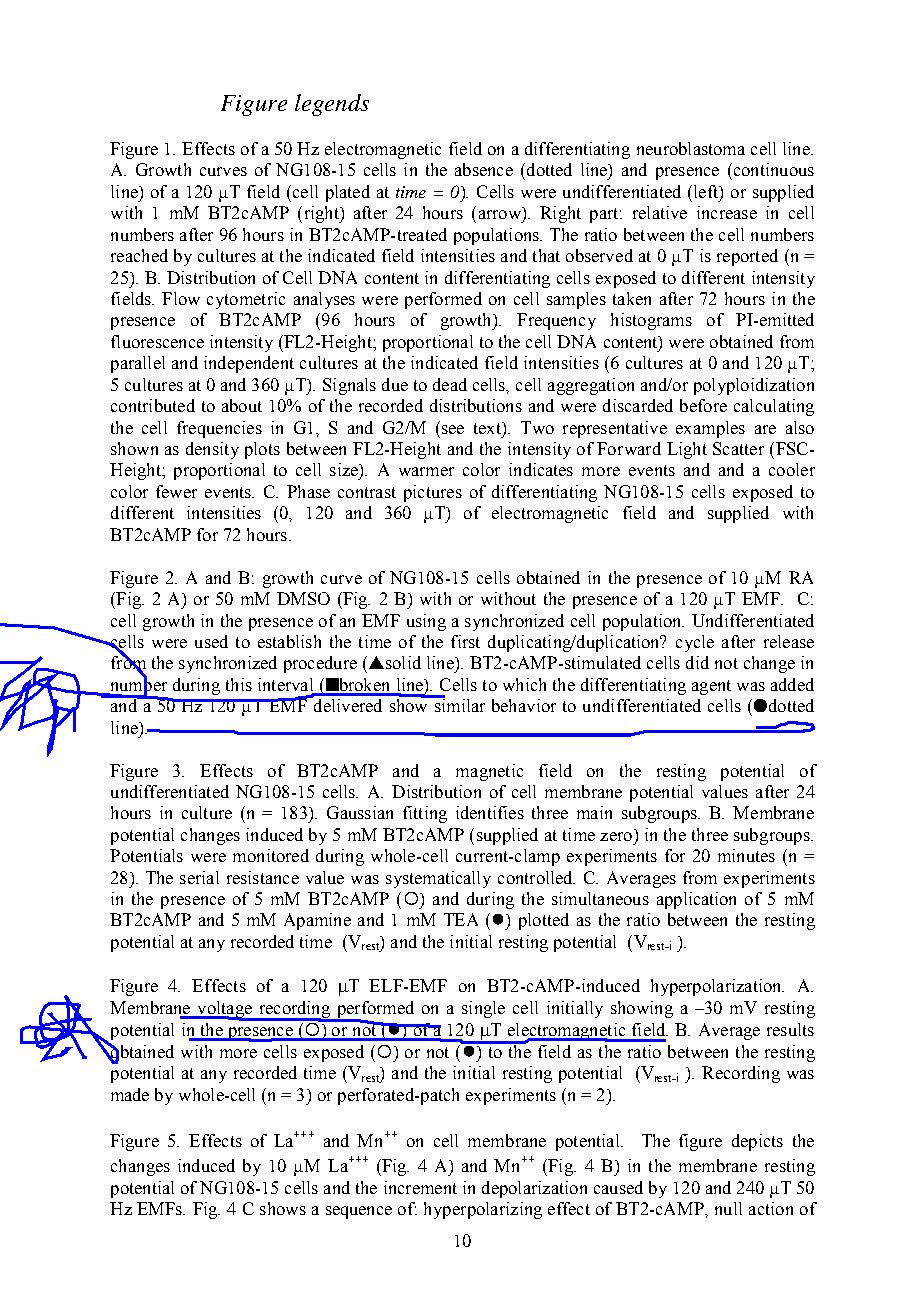 This document has width=924, height=1308. Describe the element at coordinates (199, 877) in the document. I see `serial` at that location.
